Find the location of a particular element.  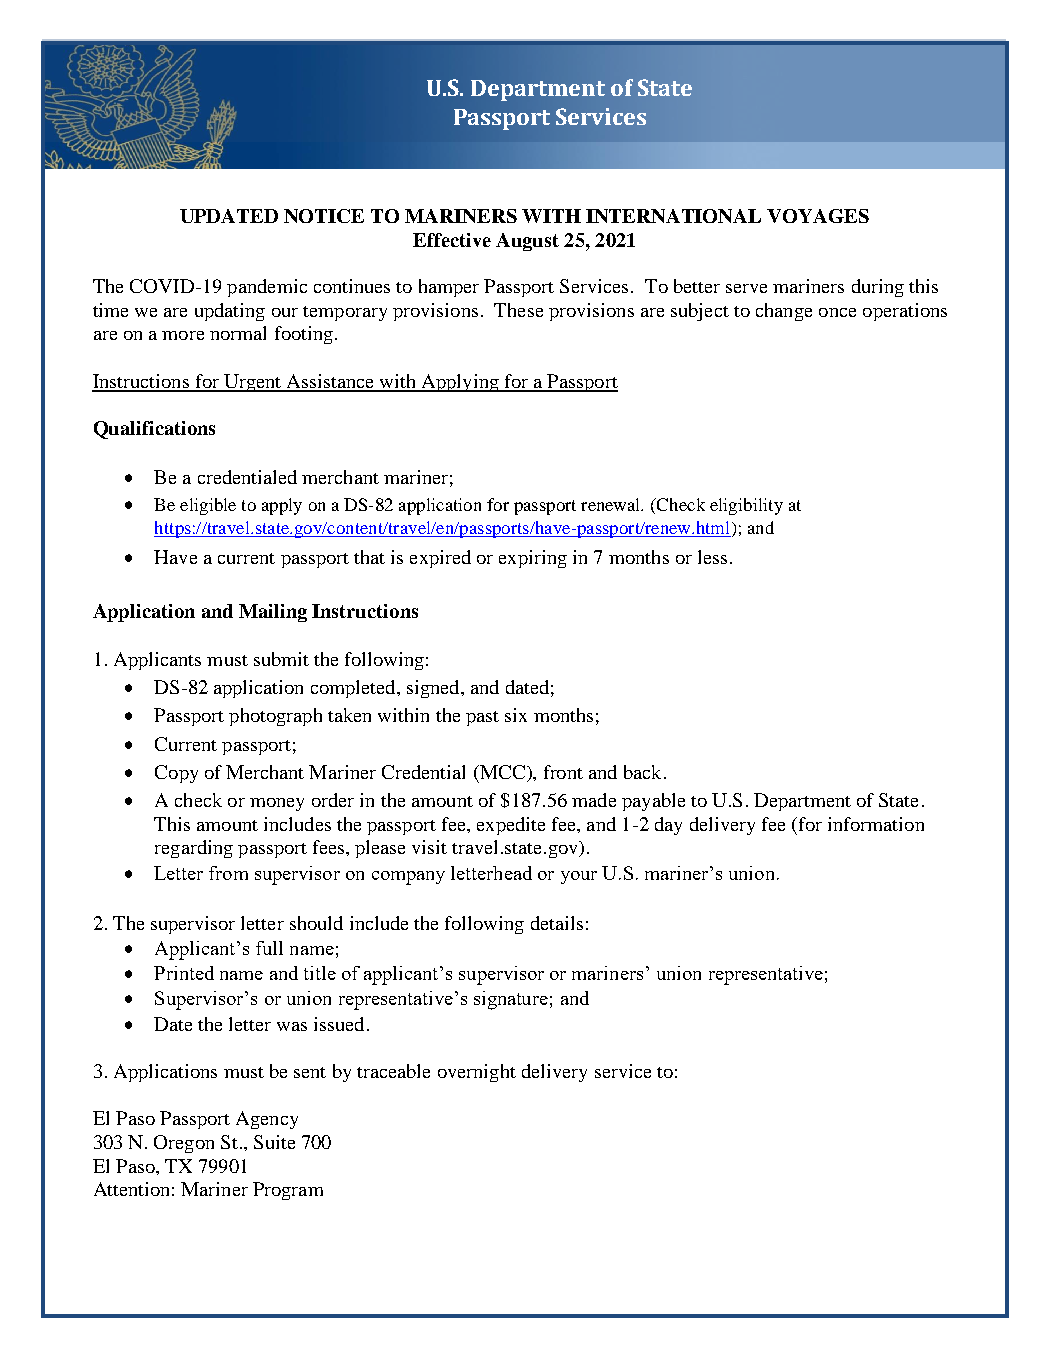

six is located at coordinates (516, 715).
